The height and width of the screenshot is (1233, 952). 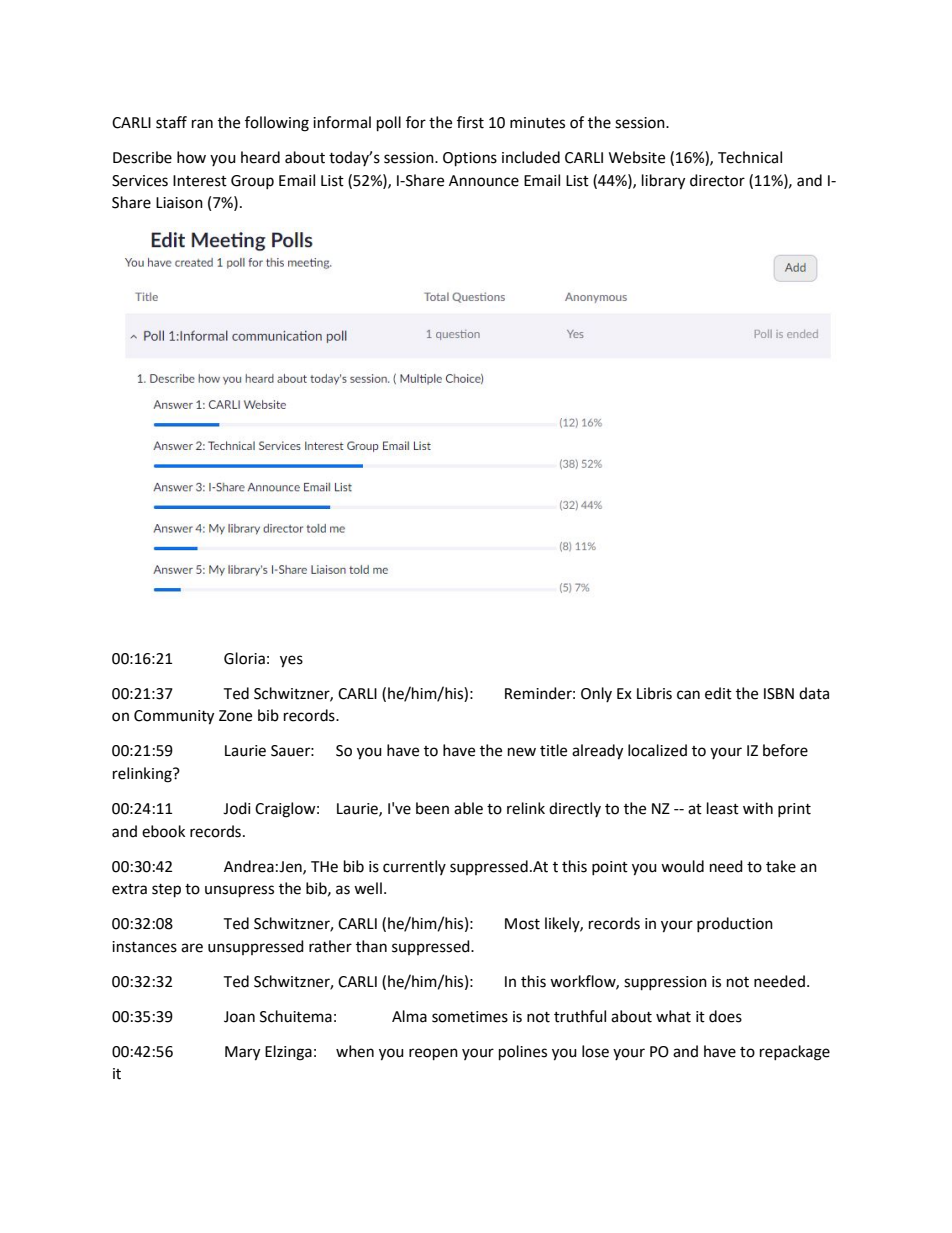 I want to click on sometimes, so click(x=470, y=1017).
